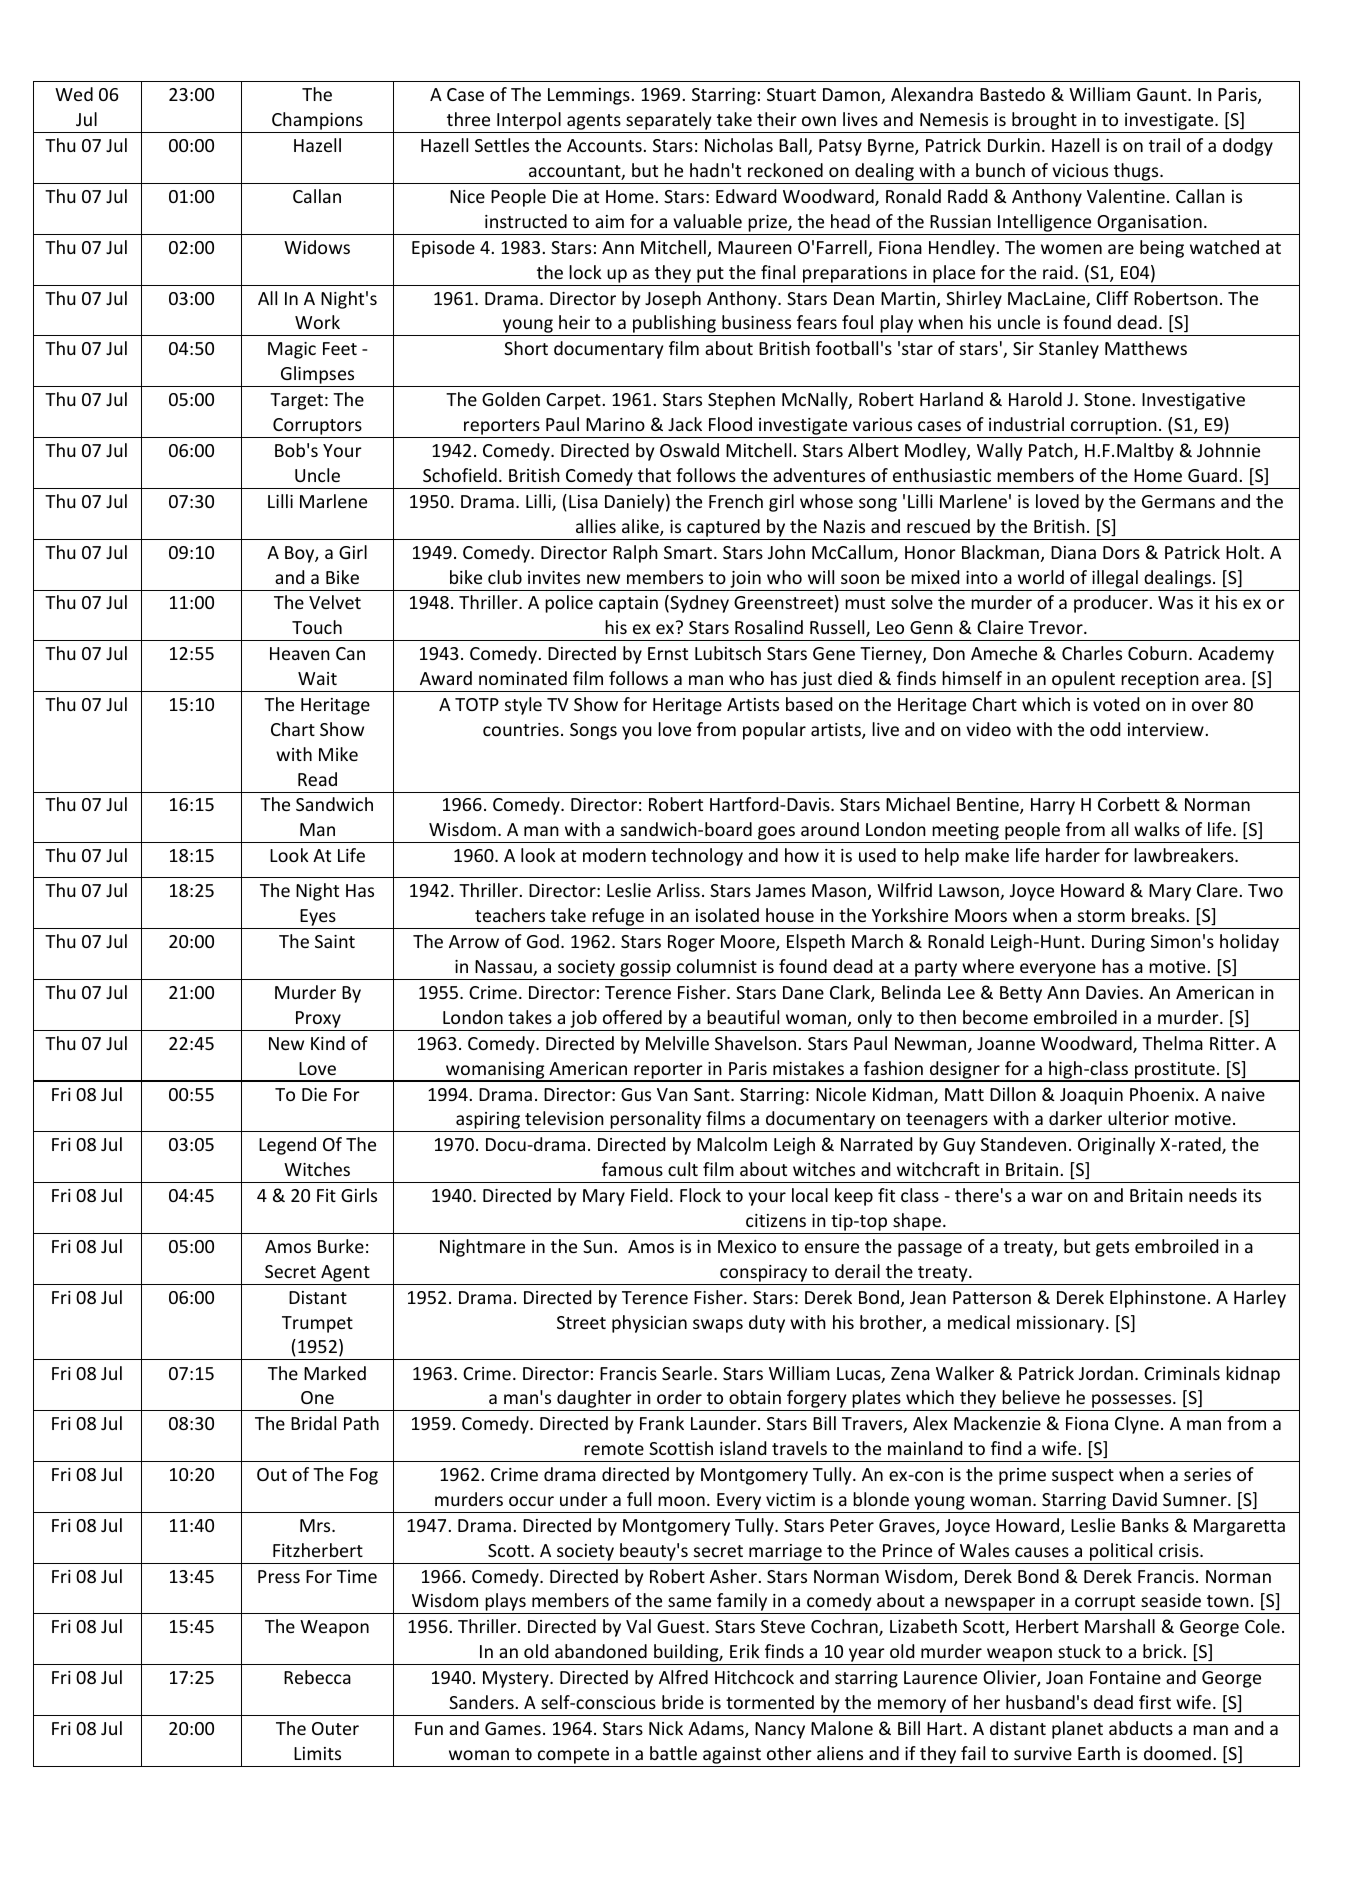 Image resolution: width=1346 pixels, height=1903 pixels. What do you see at coordinates (683, 1702) in the page?
I see `bride` at bounding box center [683, 1702].
